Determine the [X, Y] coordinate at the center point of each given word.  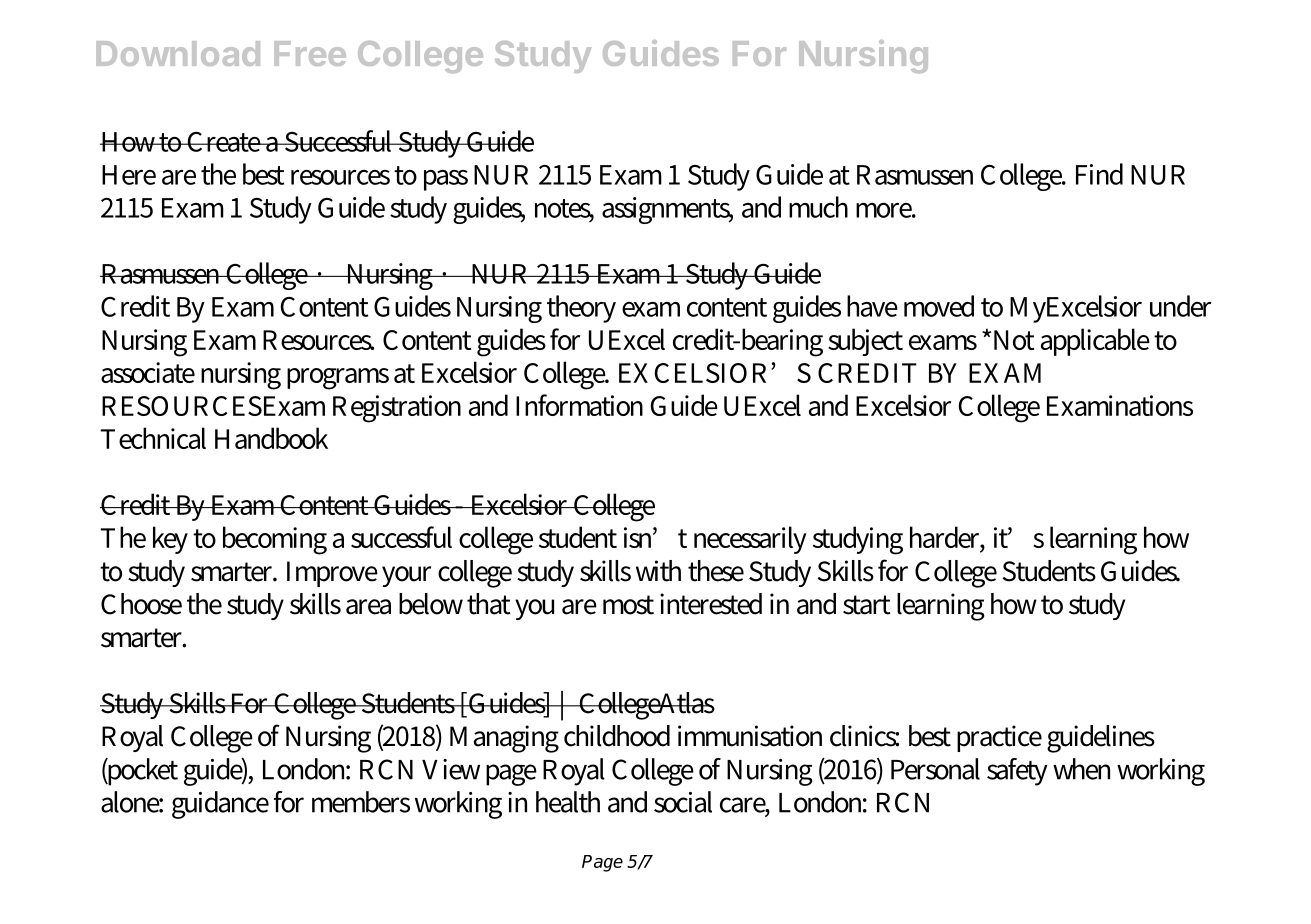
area [368, 607]
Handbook [271, 438]
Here [129, 175]
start [867, 605]
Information [579, 405]
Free [310, 53]
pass [446, 180]
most [628, 605]
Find [1099, 174]
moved [939, 306]
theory [581, 309]
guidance [220, 805]
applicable [1095, 342]
